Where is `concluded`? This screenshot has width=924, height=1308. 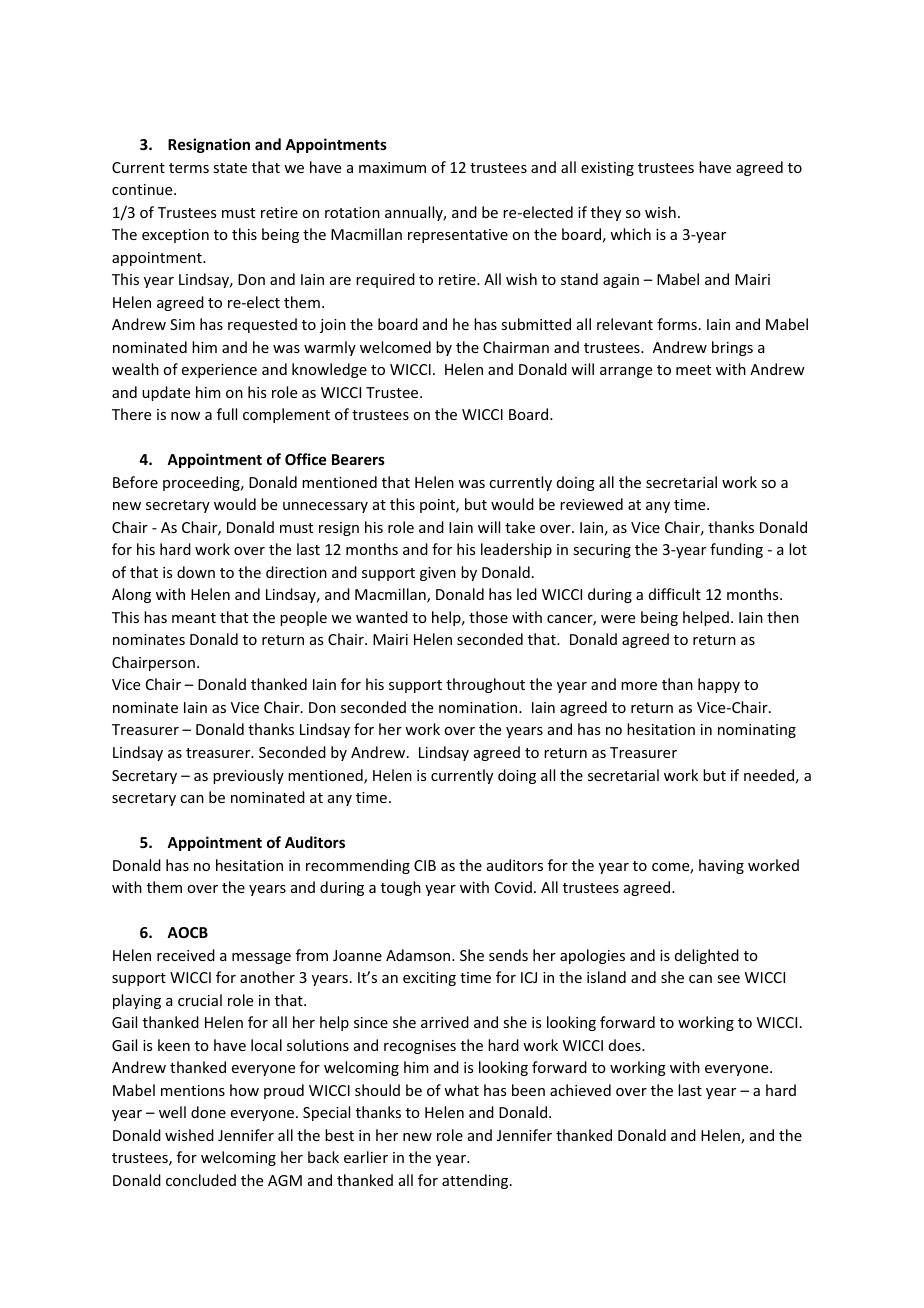 concluded is located at coordinates (201, 1180).
